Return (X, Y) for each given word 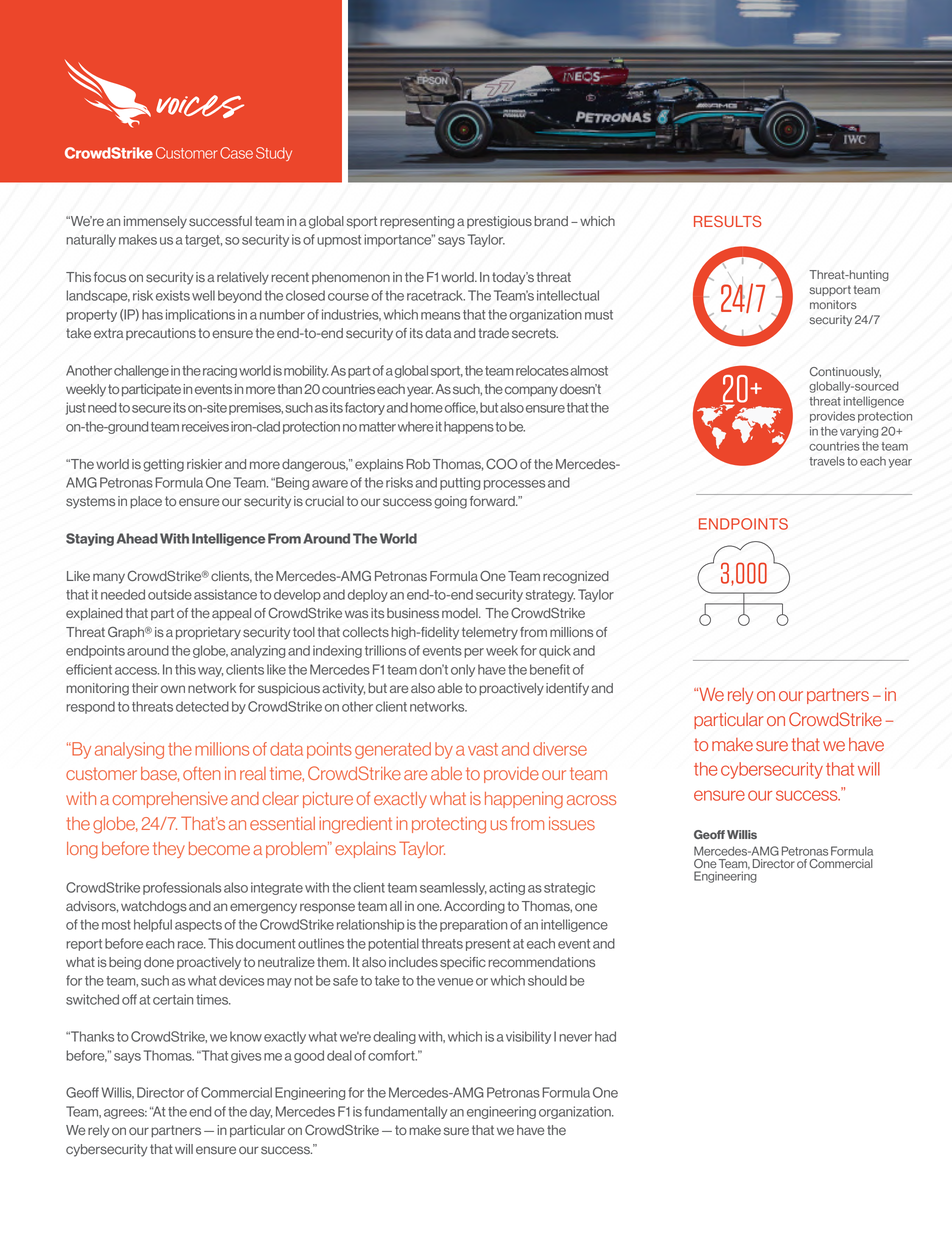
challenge (141, 371)
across (591, 800)
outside (170, 594)
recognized (576, 577)
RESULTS (728, 221)
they (169, 850)
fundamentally (406, 1112)
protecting (449, 825)
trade (493, 333)
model (461, 613)
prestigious (499, 222)
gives (246, 1056)
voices (200, 106)
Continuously (845, 372)
